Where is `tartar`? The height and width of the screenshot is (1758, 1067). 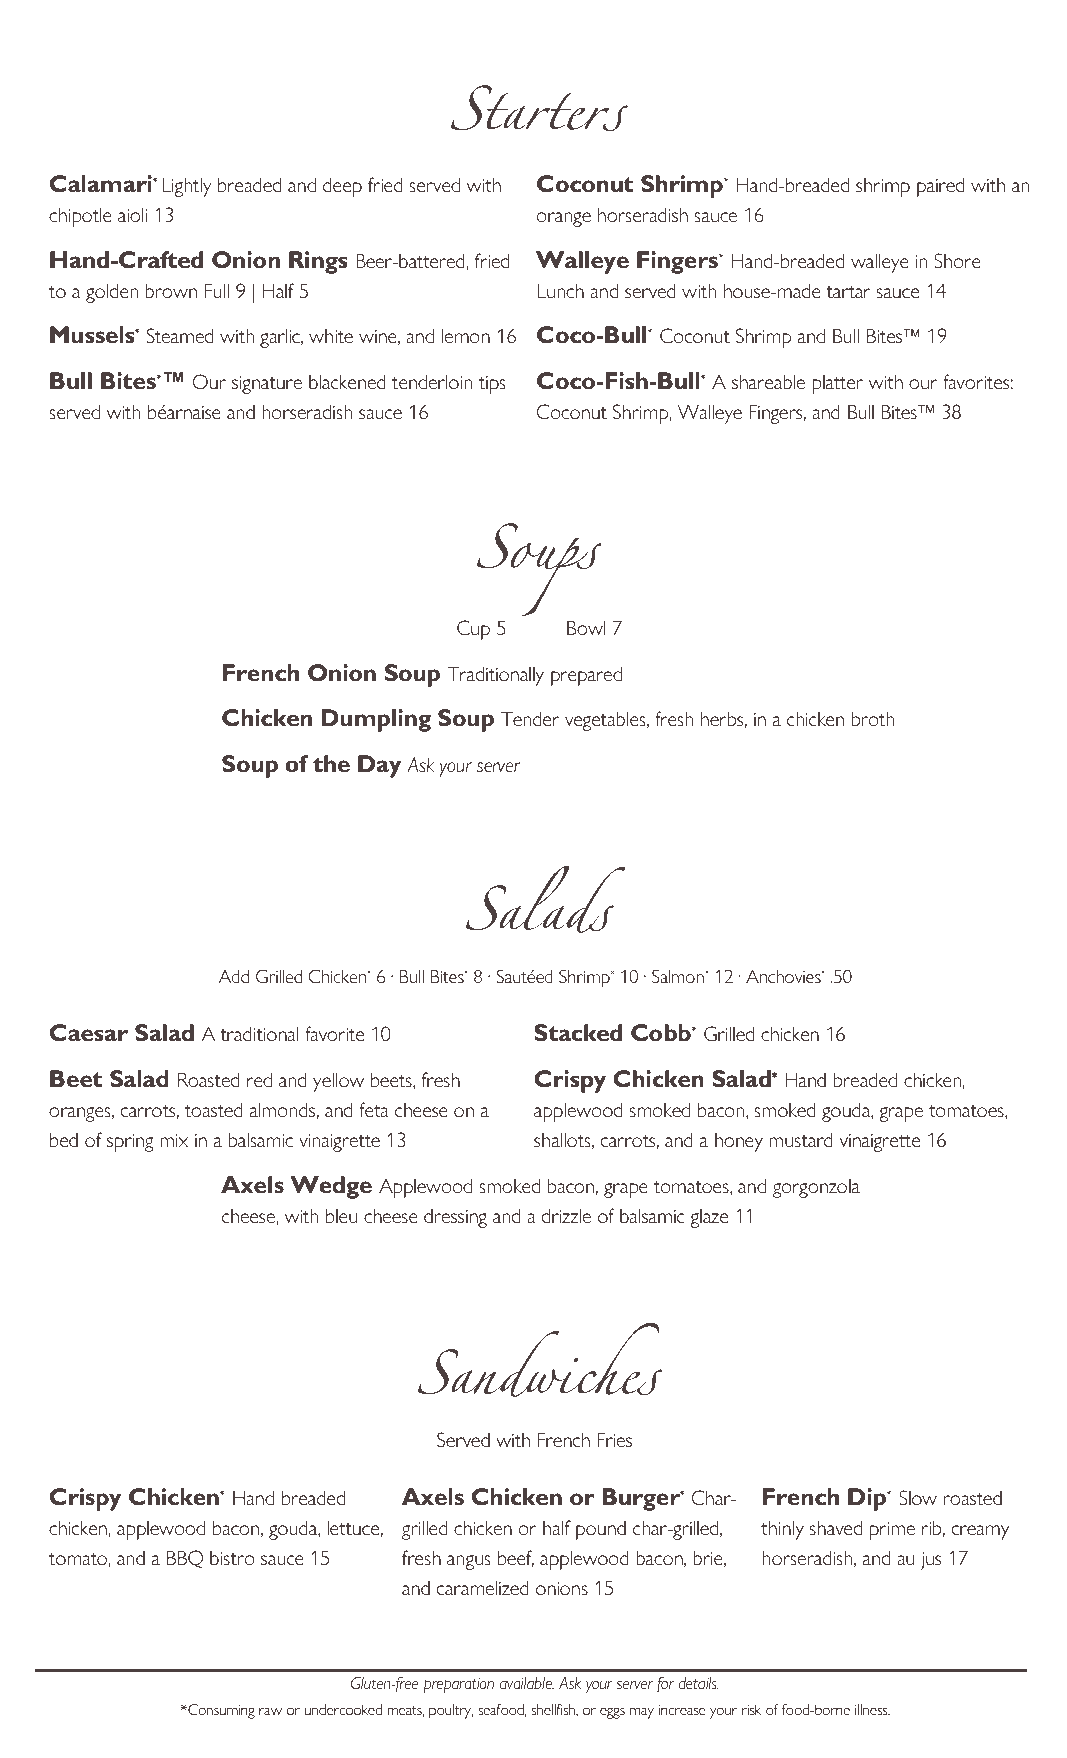 tartar is located at coordinates (848, 292).
